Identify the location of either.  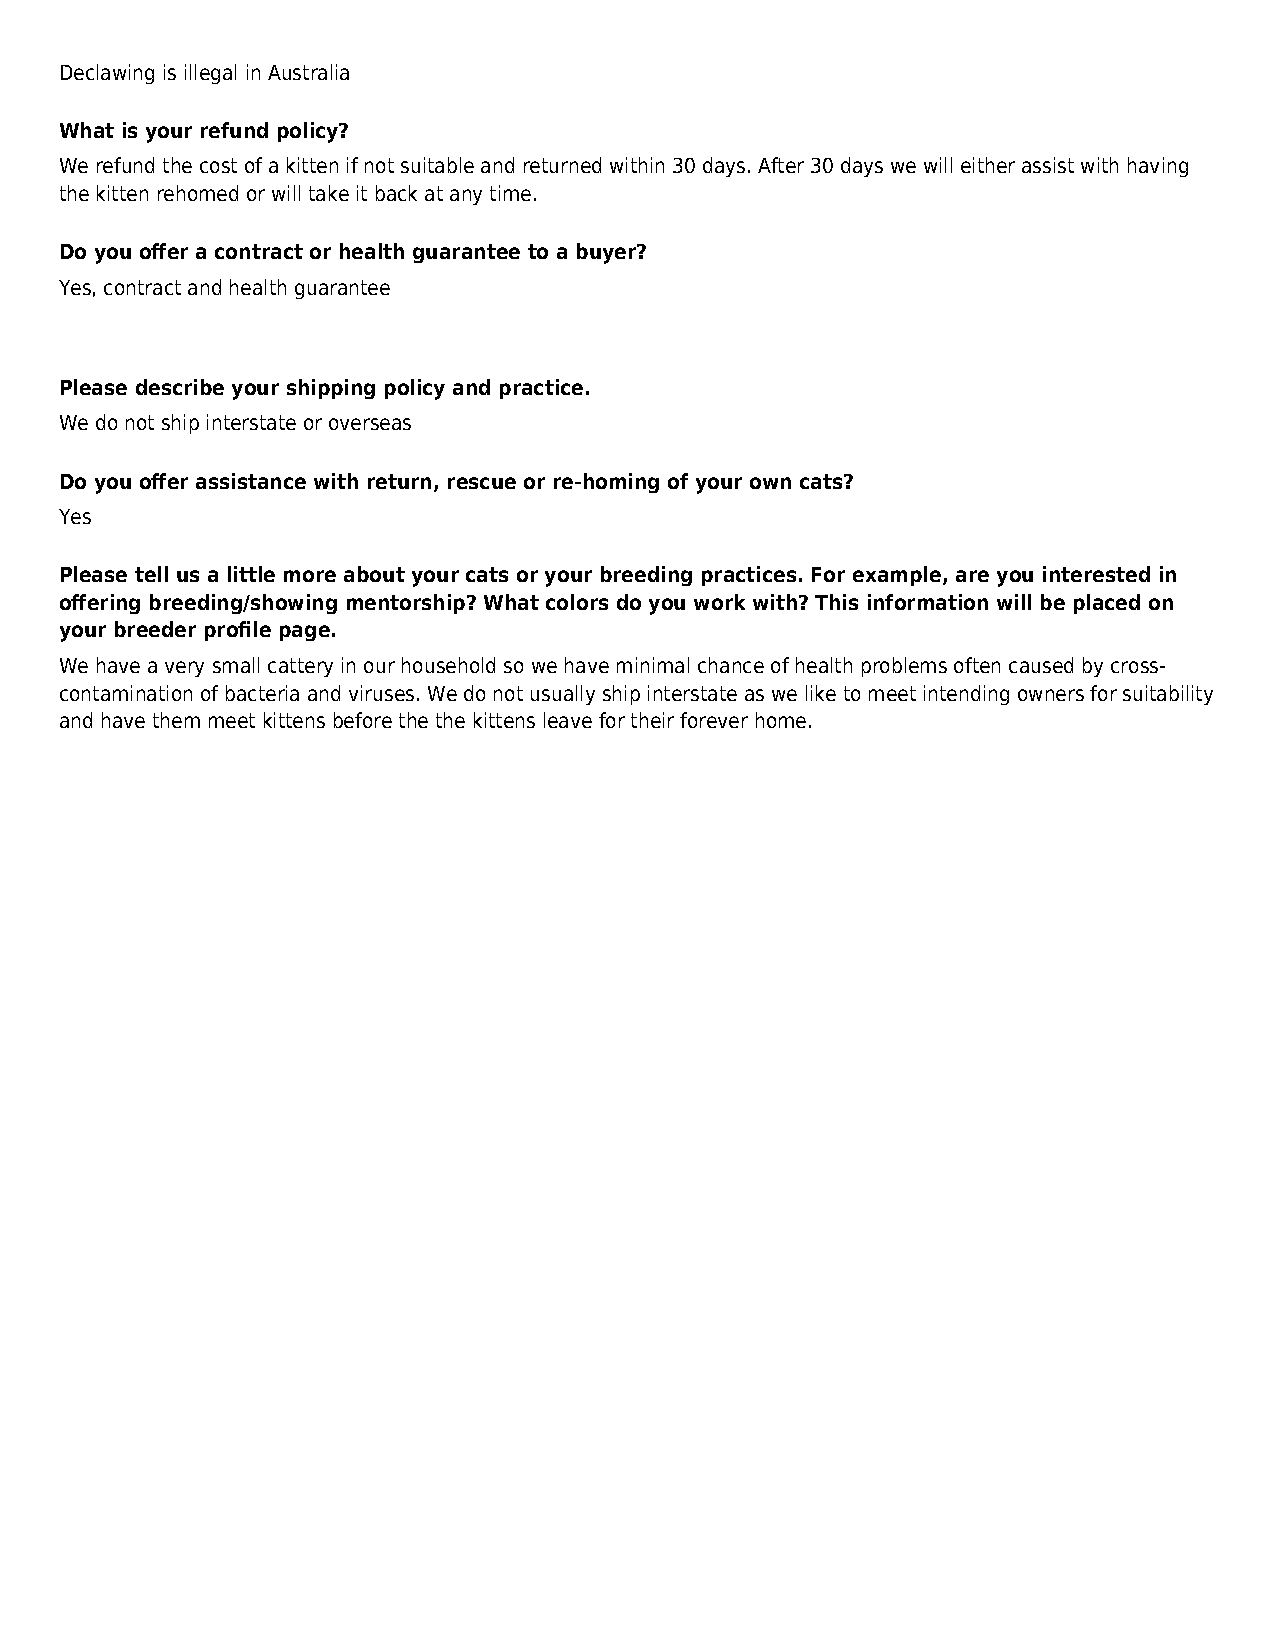
(988, 165).
